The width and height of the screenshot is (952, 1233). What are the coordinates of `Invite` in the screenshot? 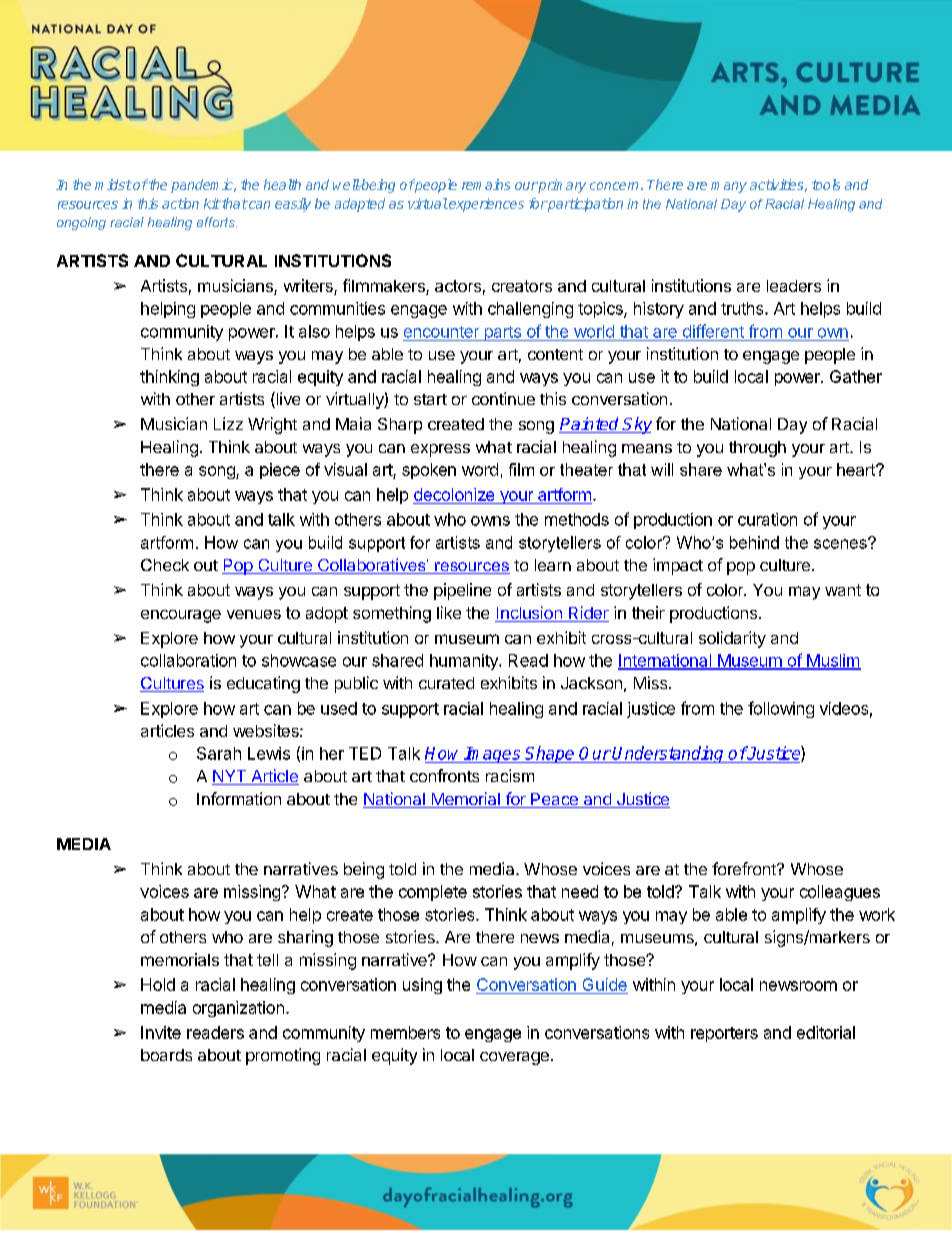 It's located at (161, 1032).
